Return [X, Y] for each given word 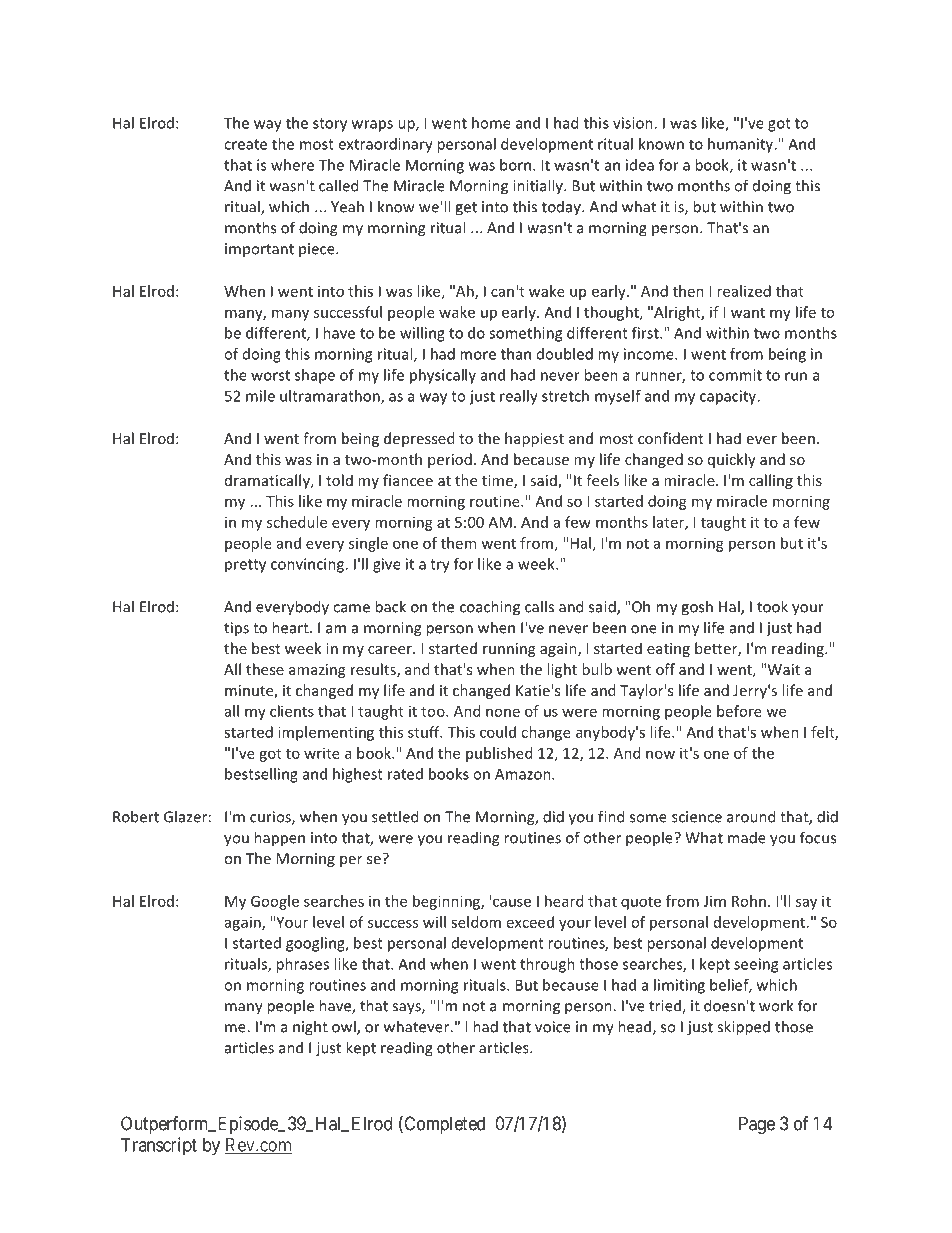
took [772, 606]
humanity [742, 145]
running [509, 650]
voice [553, 1027]
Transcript [159, 1146]
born [515, 165]
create [245, 144]
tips [236, 629]
